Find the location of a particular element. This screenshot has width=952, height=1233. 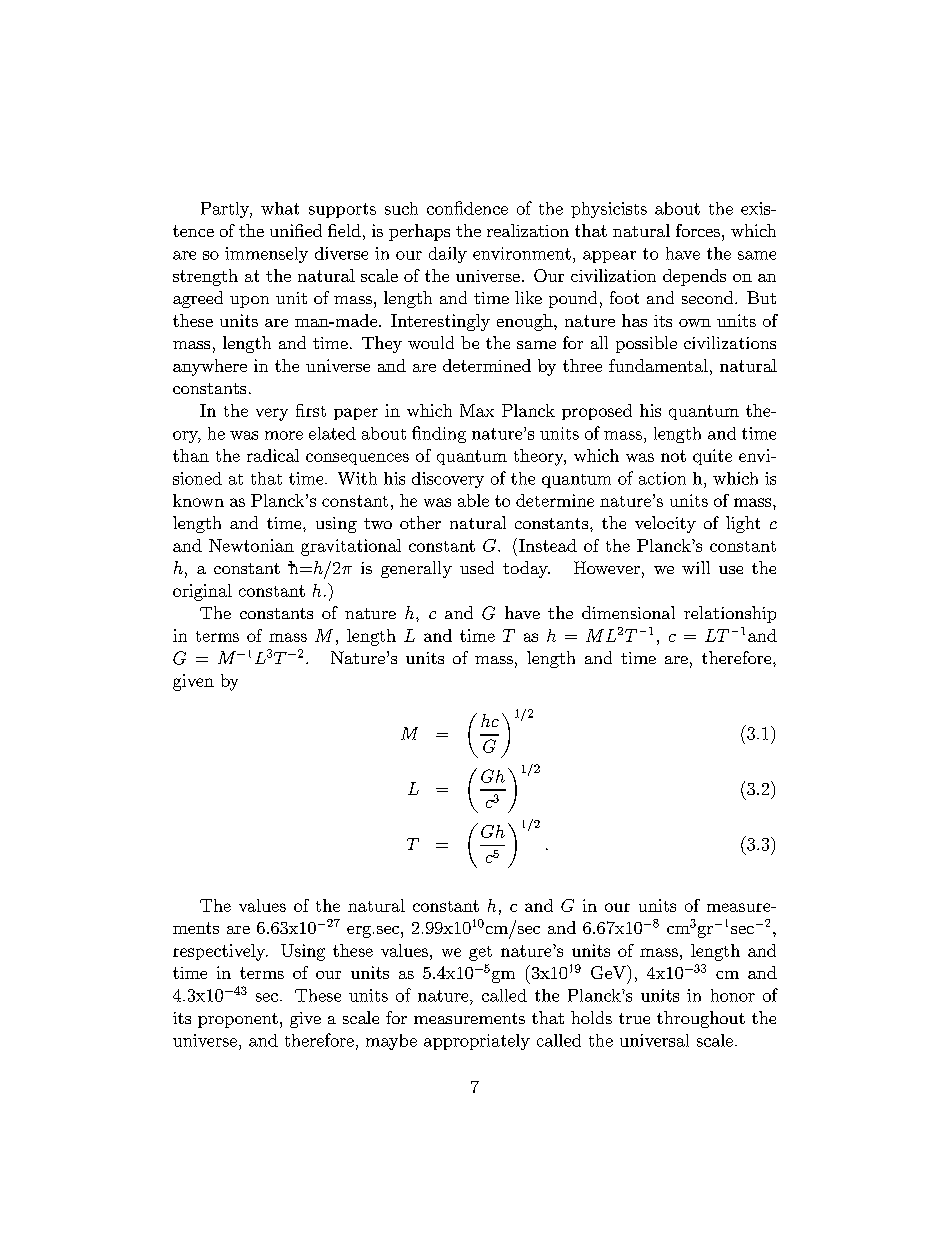

honor is located at coordinates (733, 995).
